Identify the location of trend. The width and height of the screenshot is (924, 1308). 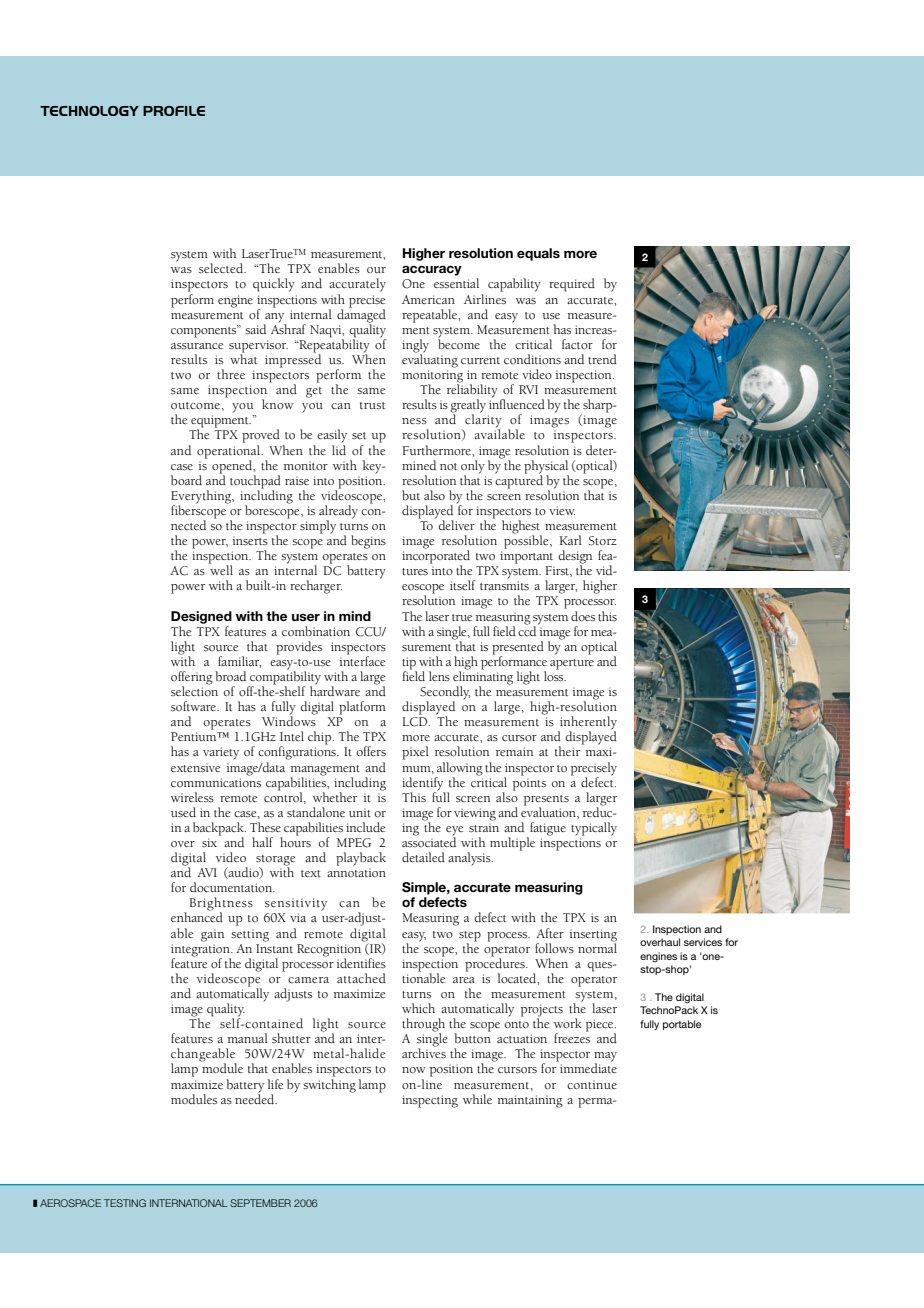
(602, 359).
